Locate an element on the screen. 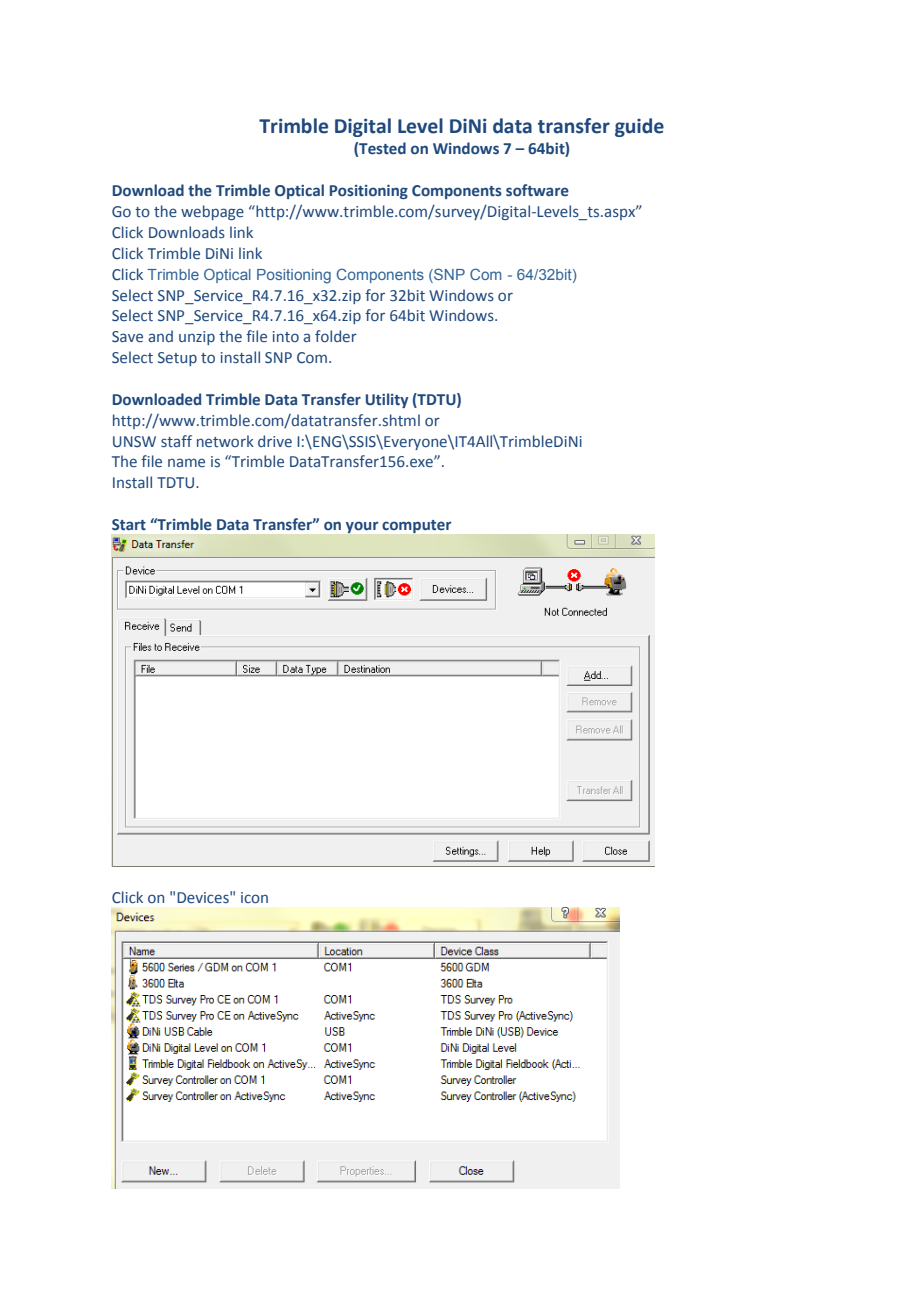  network is located at coordinates (225, 441).
